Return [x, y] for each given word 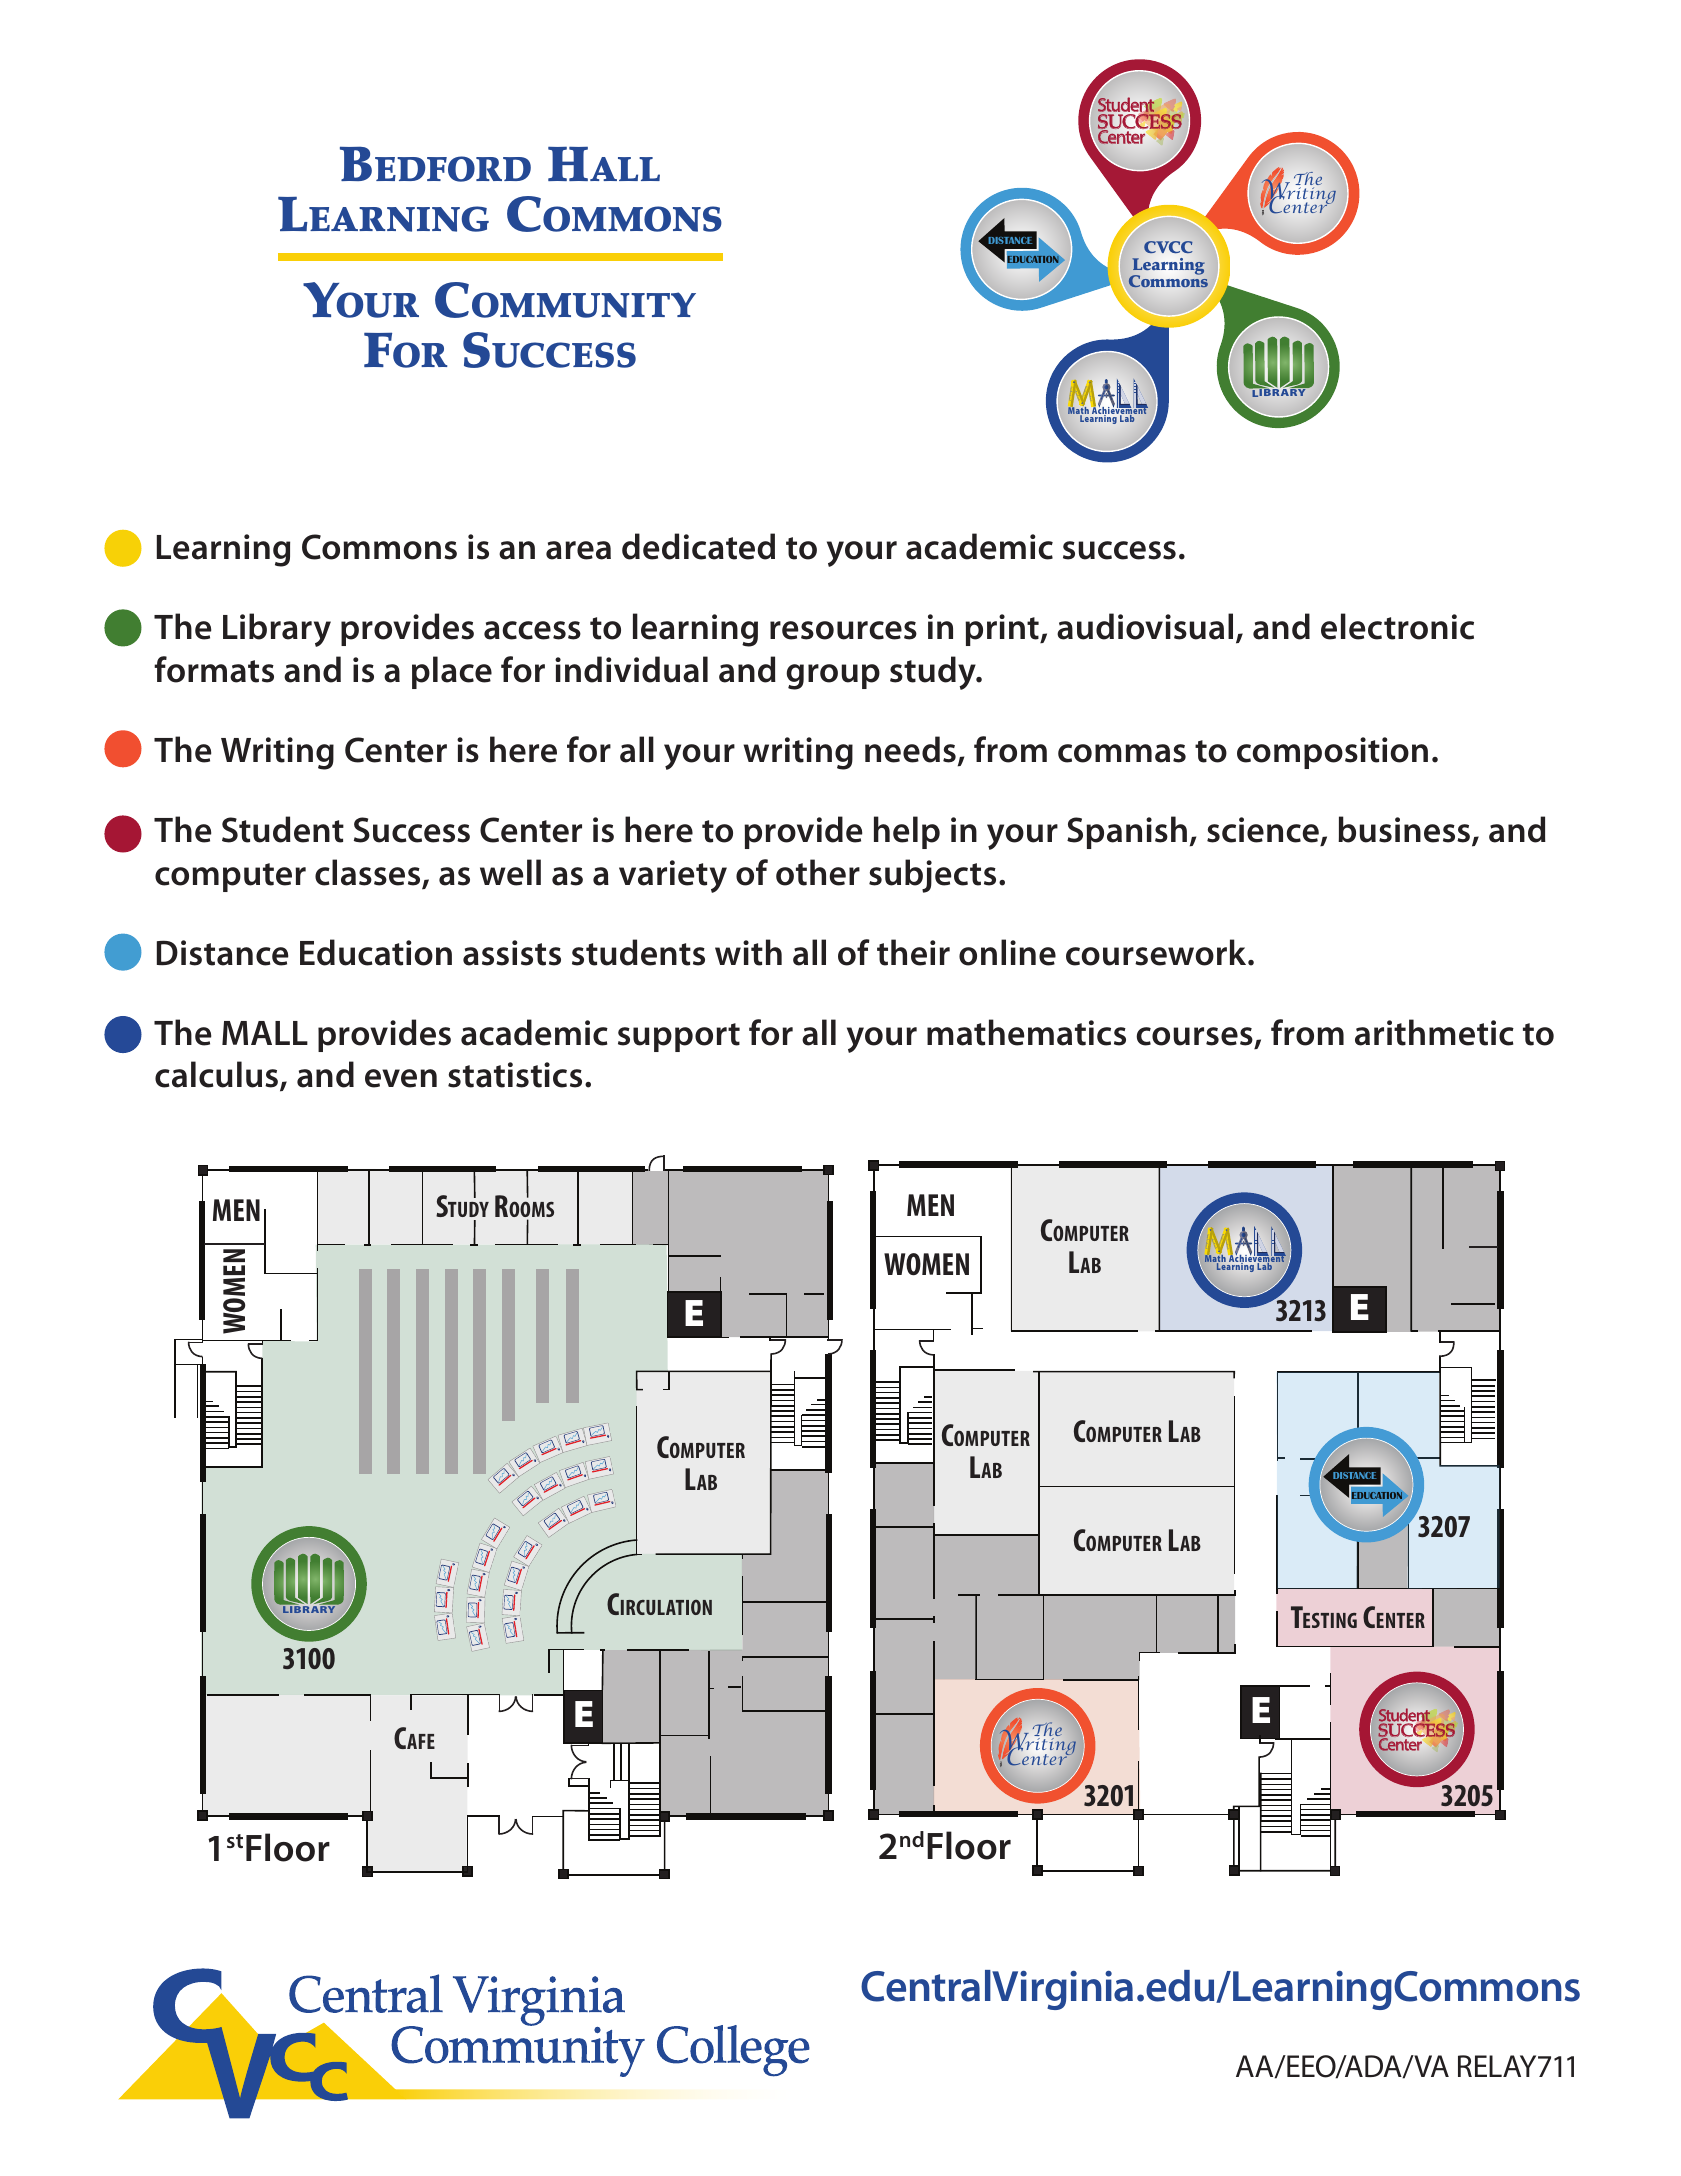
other [818, 872]
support [679, 1037]
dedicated [698, 546]
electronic [1397, 626]
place [452, 672]
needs [910, 749]
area [578, 550]
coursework [1157, 952]
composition [1332, 753]
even [401, 1078]
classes [369, 873]
